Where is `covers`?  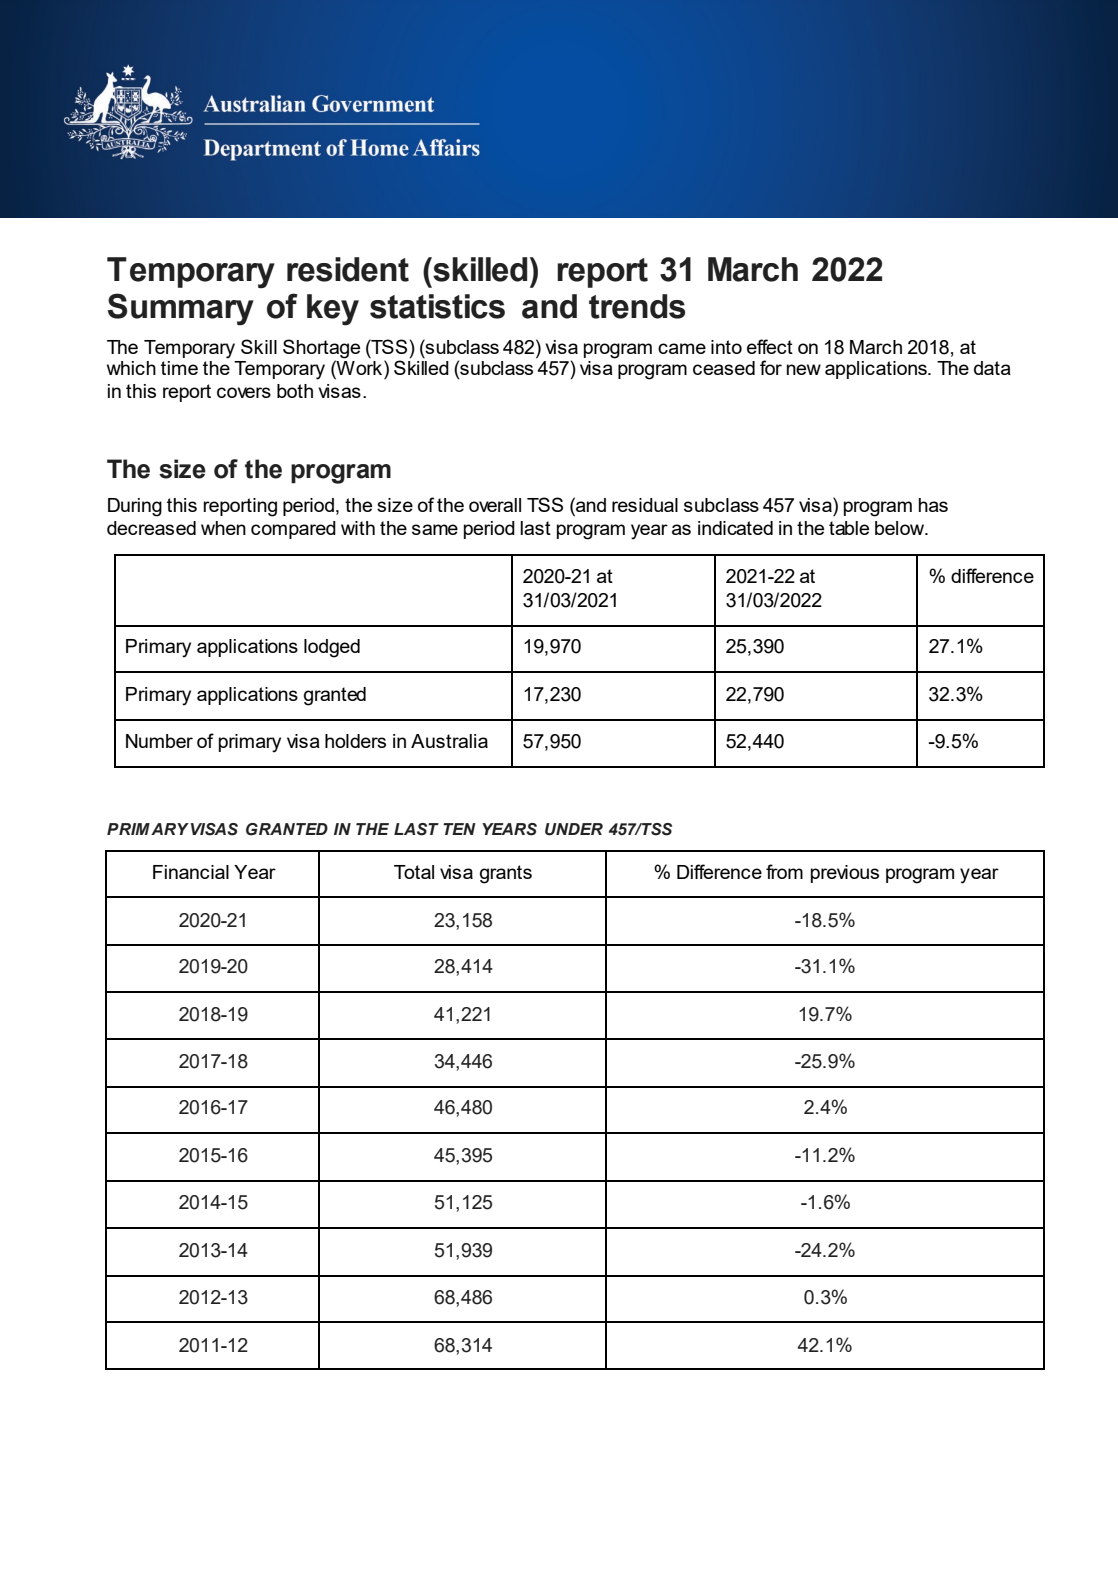
covers is located at coordinates (244, 392).
